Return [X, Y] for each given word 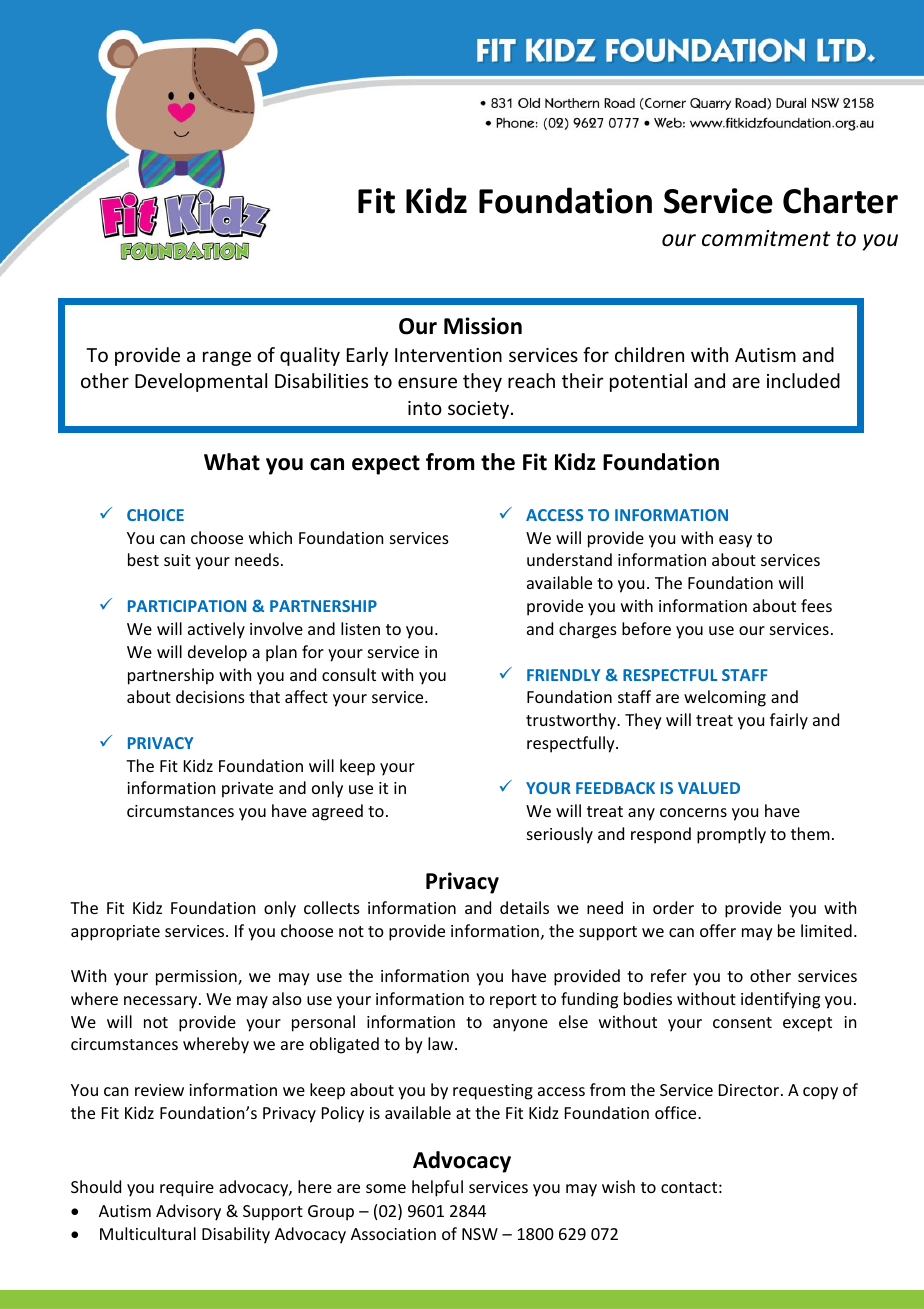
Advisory [188, 1212]
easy [735, 541]
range [227, 358]
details [524, 907]
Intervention [448, 355]
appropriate [115, 933]
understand [569, 559]
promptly [731, 835]
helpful [437, 1188]
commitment [766, 238]
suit [177, 560]
